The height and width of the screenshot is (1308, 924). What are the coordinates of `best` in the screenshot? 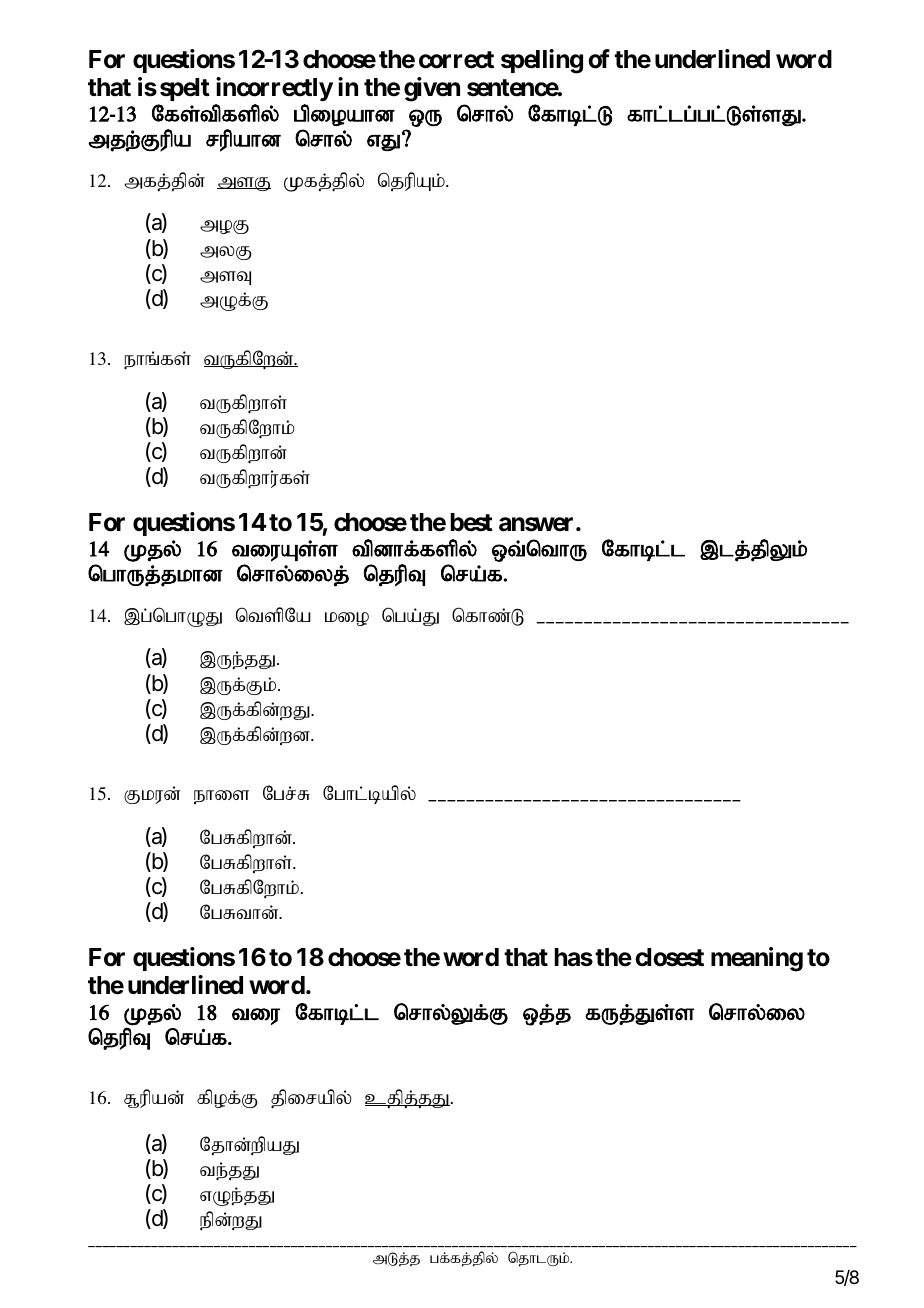 It's located at (471, 522).
